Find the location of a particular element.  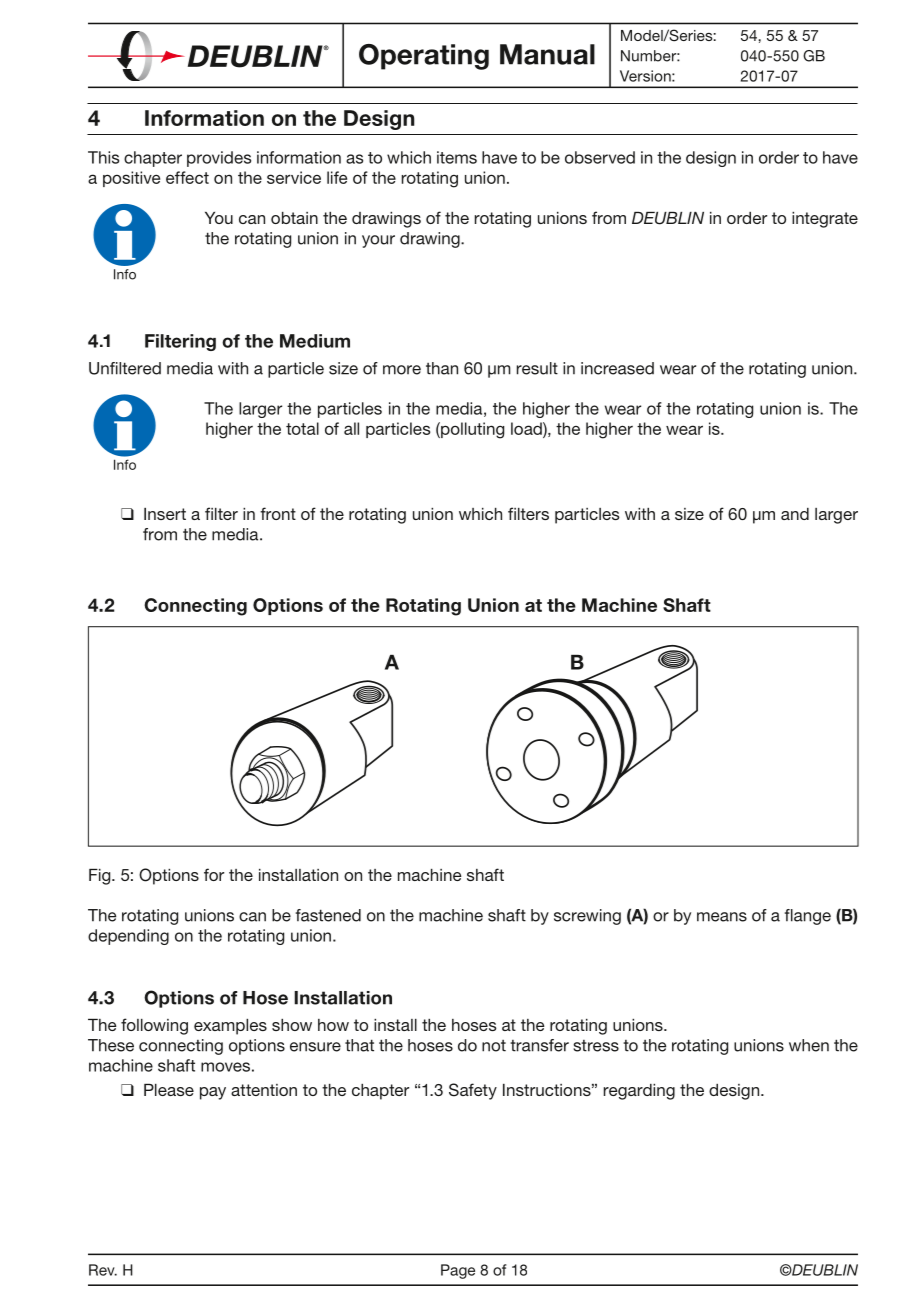

provides is located at coordinates (219, 159).
